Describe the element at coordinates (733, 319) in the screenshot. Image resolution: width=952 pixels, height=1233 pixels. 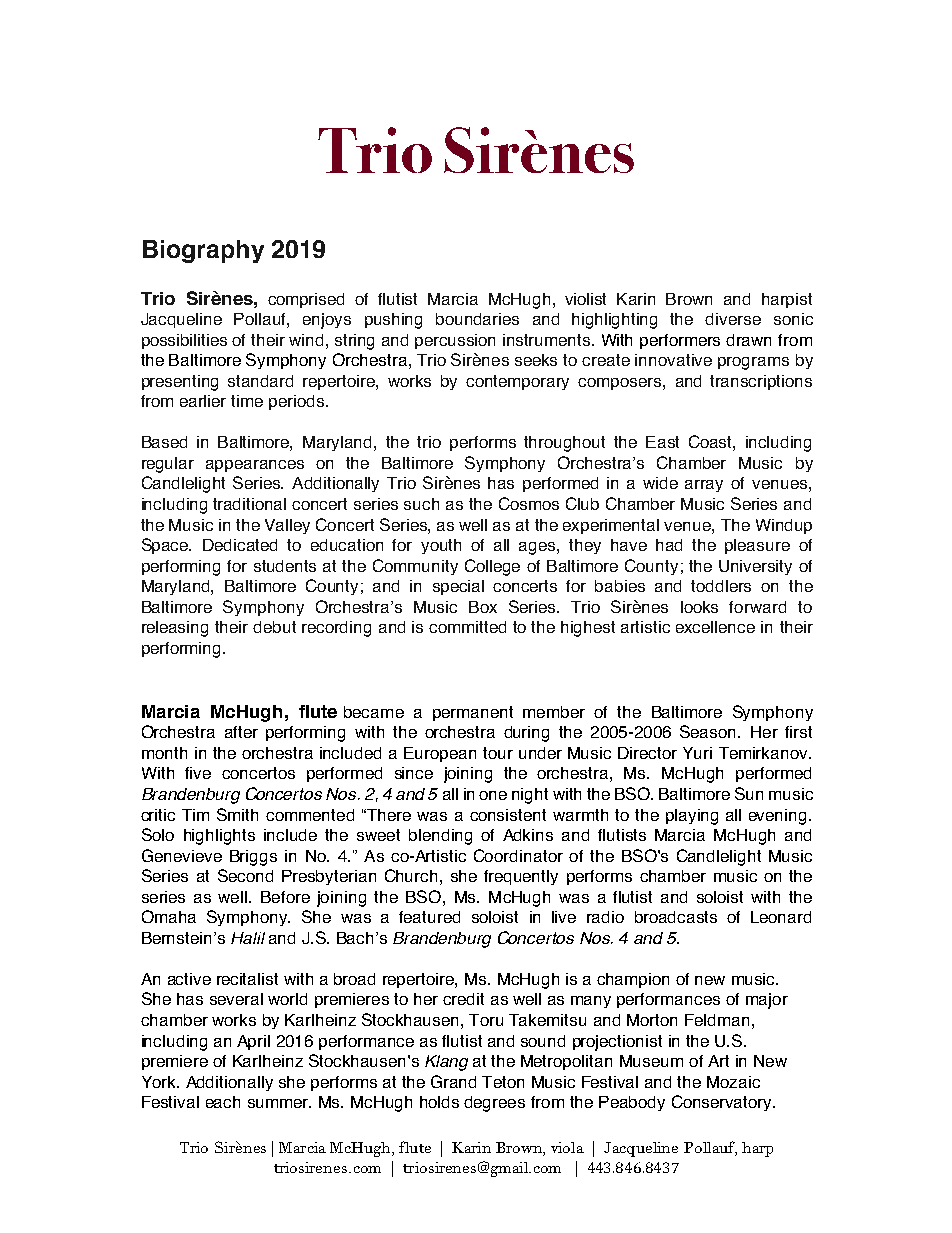
I see `diverse` at that location.
